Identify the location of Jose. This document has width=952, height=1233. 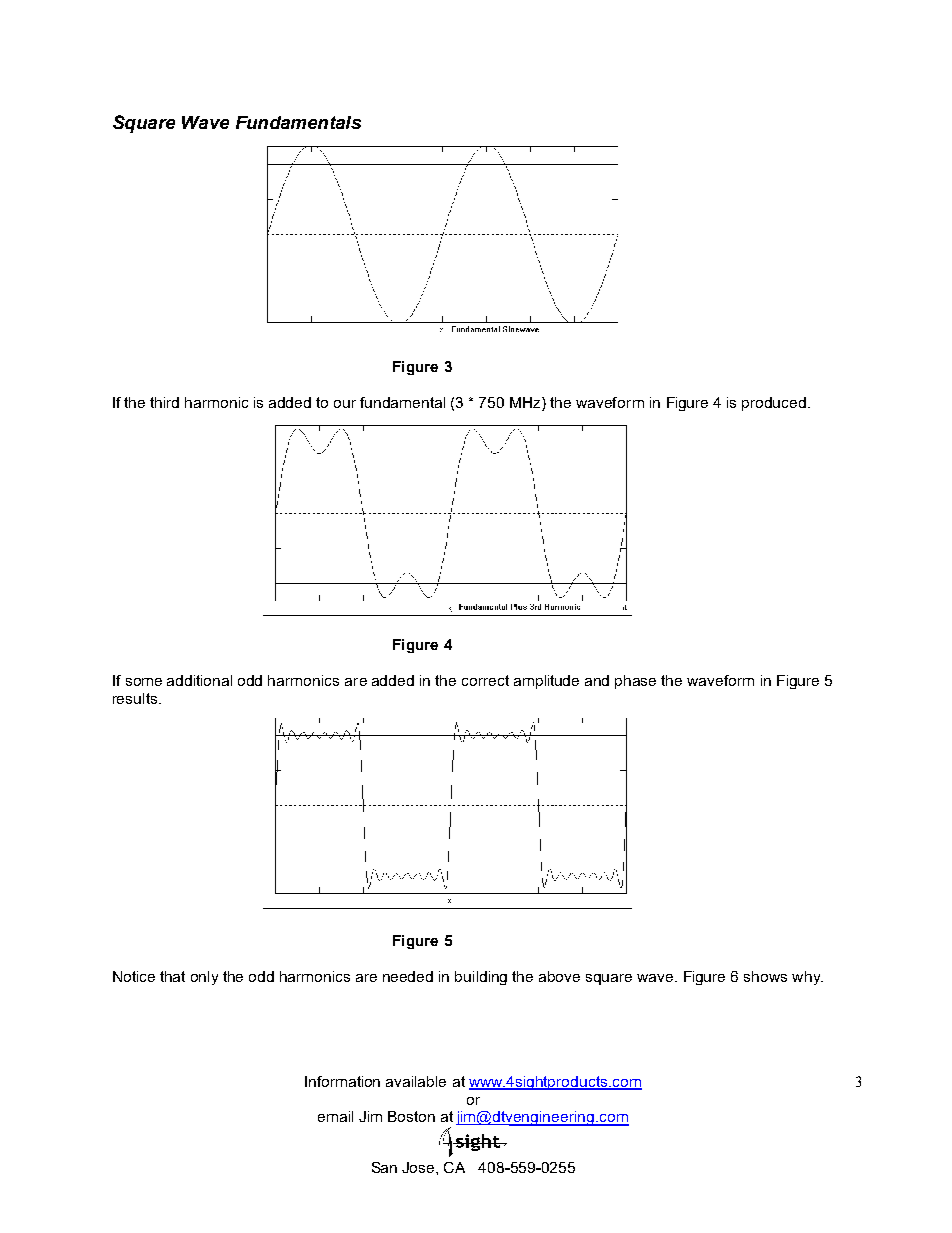
(419, 1167).
